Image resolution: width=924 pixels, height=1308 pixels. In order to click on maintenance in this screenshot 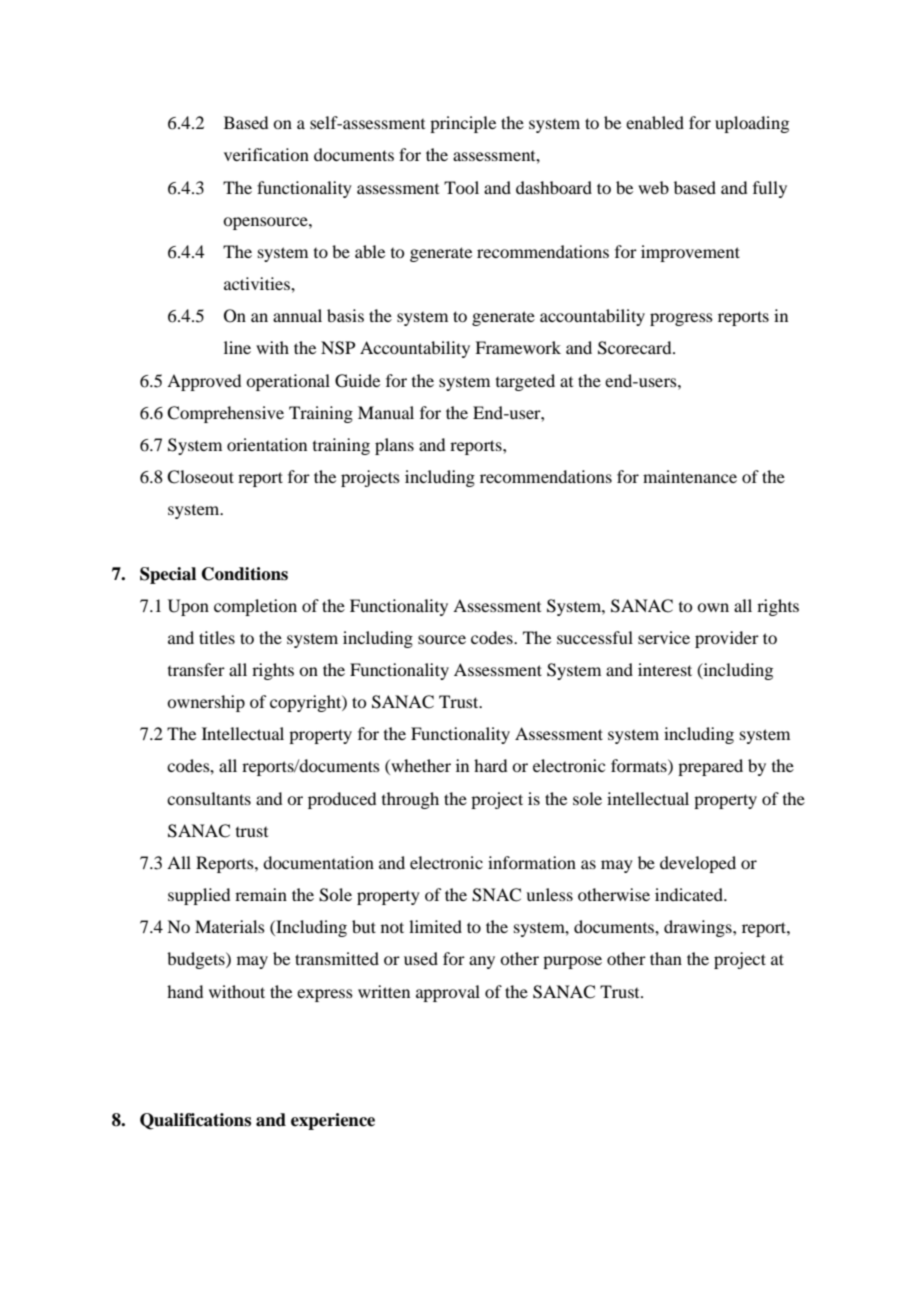, I will do `click(690, 476)`.
